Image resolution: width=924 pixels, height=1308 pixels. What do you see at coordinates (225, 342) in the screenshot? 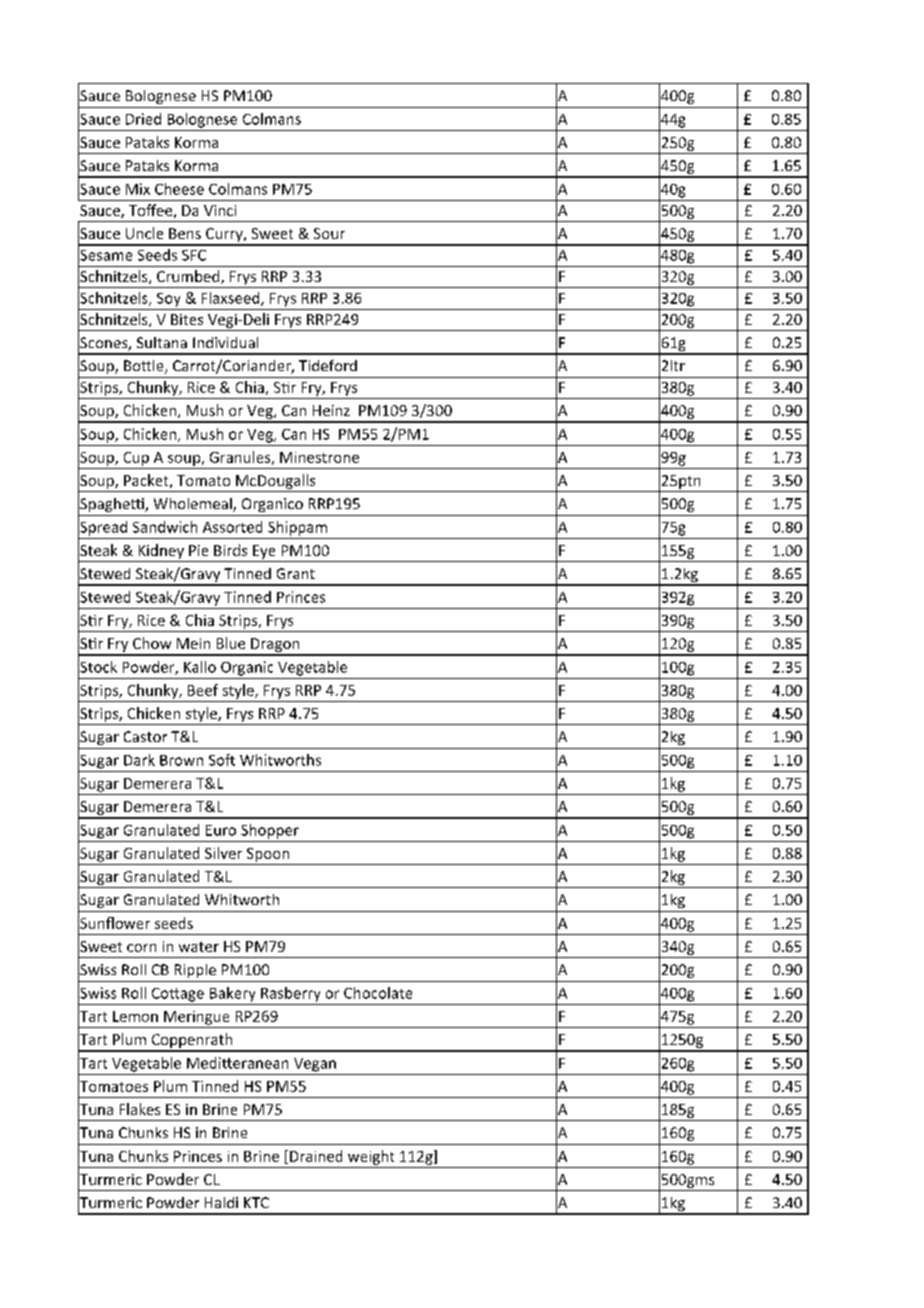
I see `Individual` at bounding box center [225, 342].
